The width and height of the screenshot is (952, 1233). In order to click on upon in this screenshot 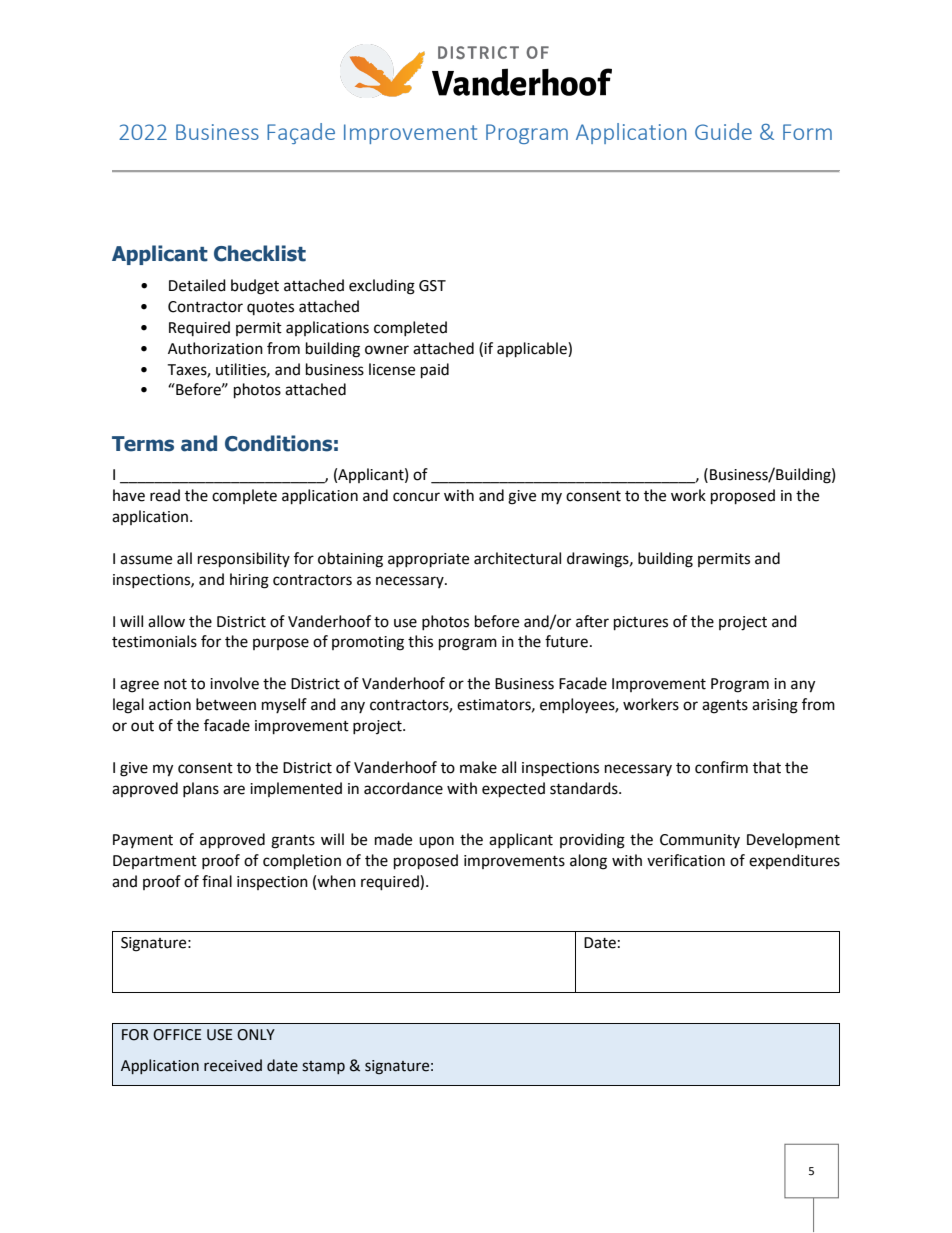, I will do `click(436, 842)`.
